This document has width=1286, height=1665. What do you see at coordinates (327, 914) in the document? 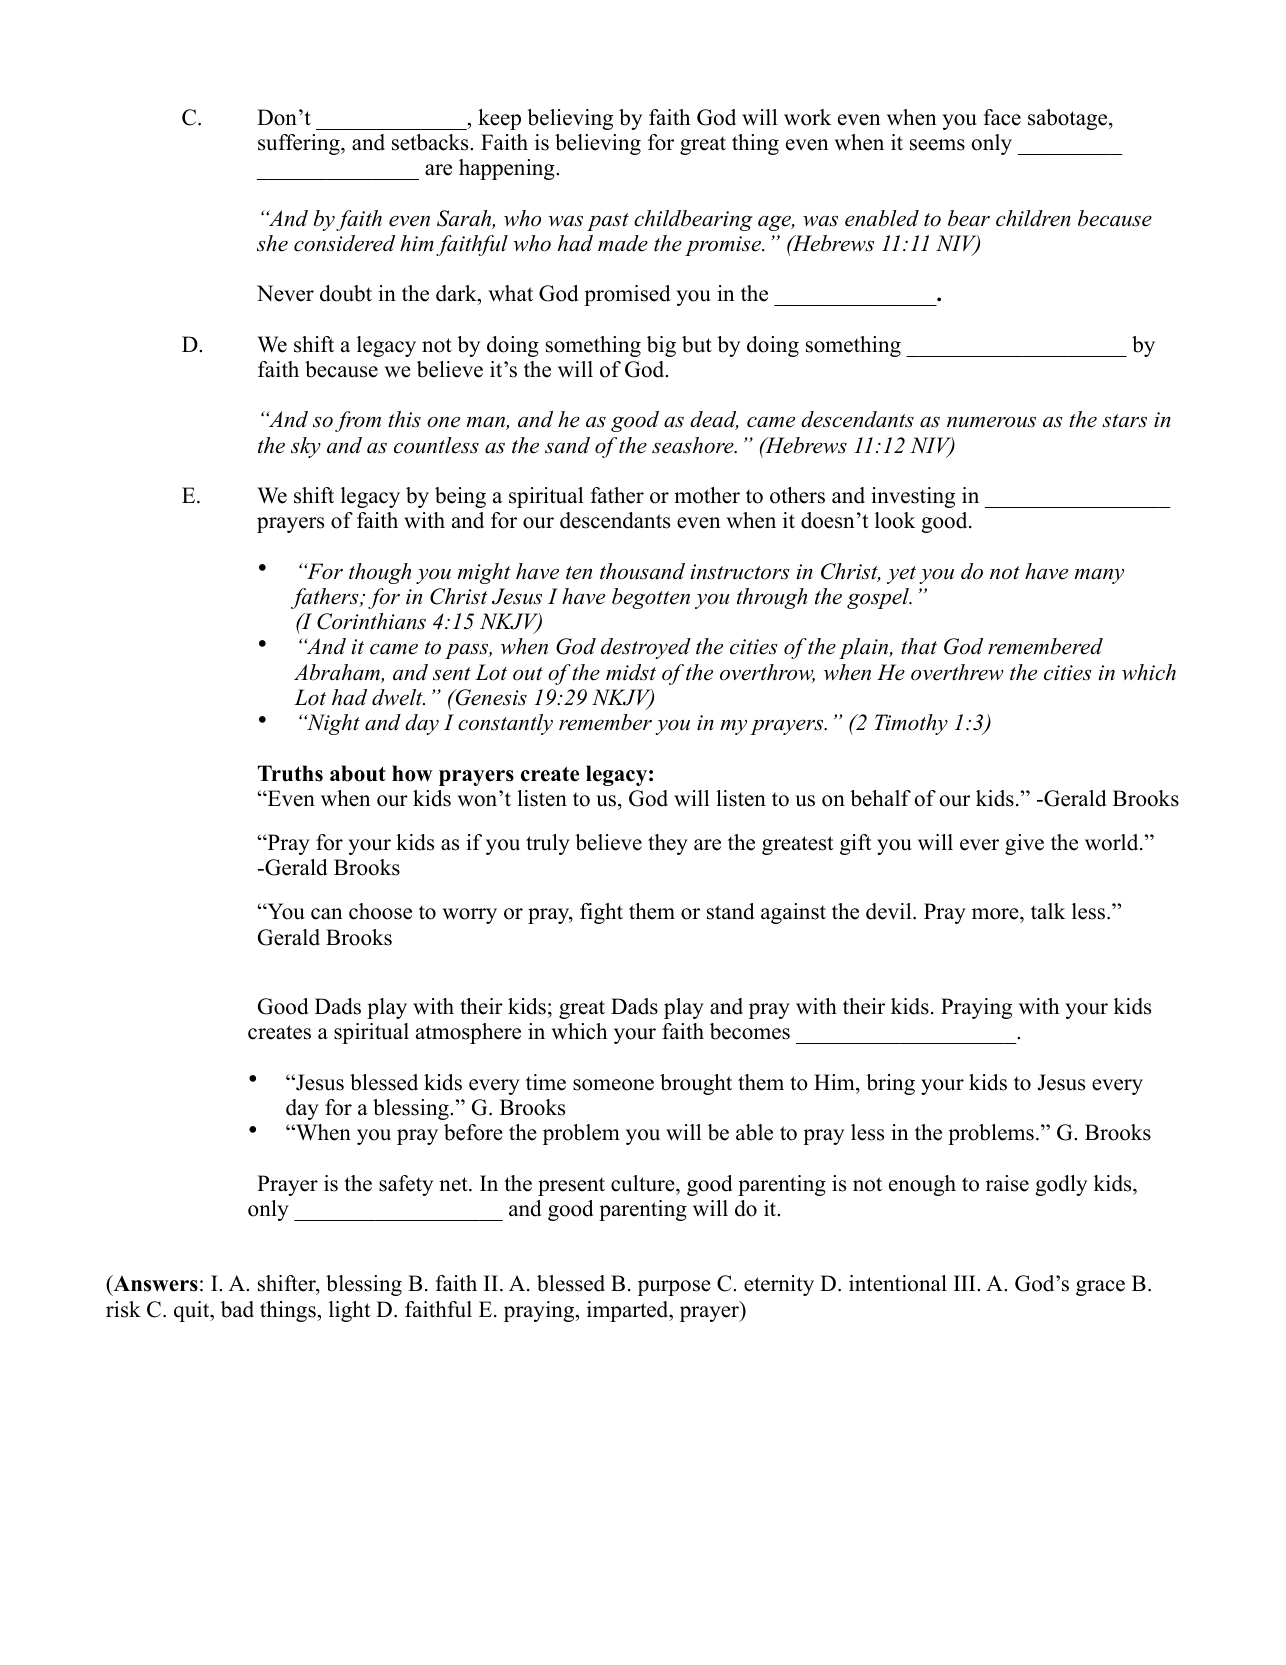
I see `can` at bounding box center [327, 914].
